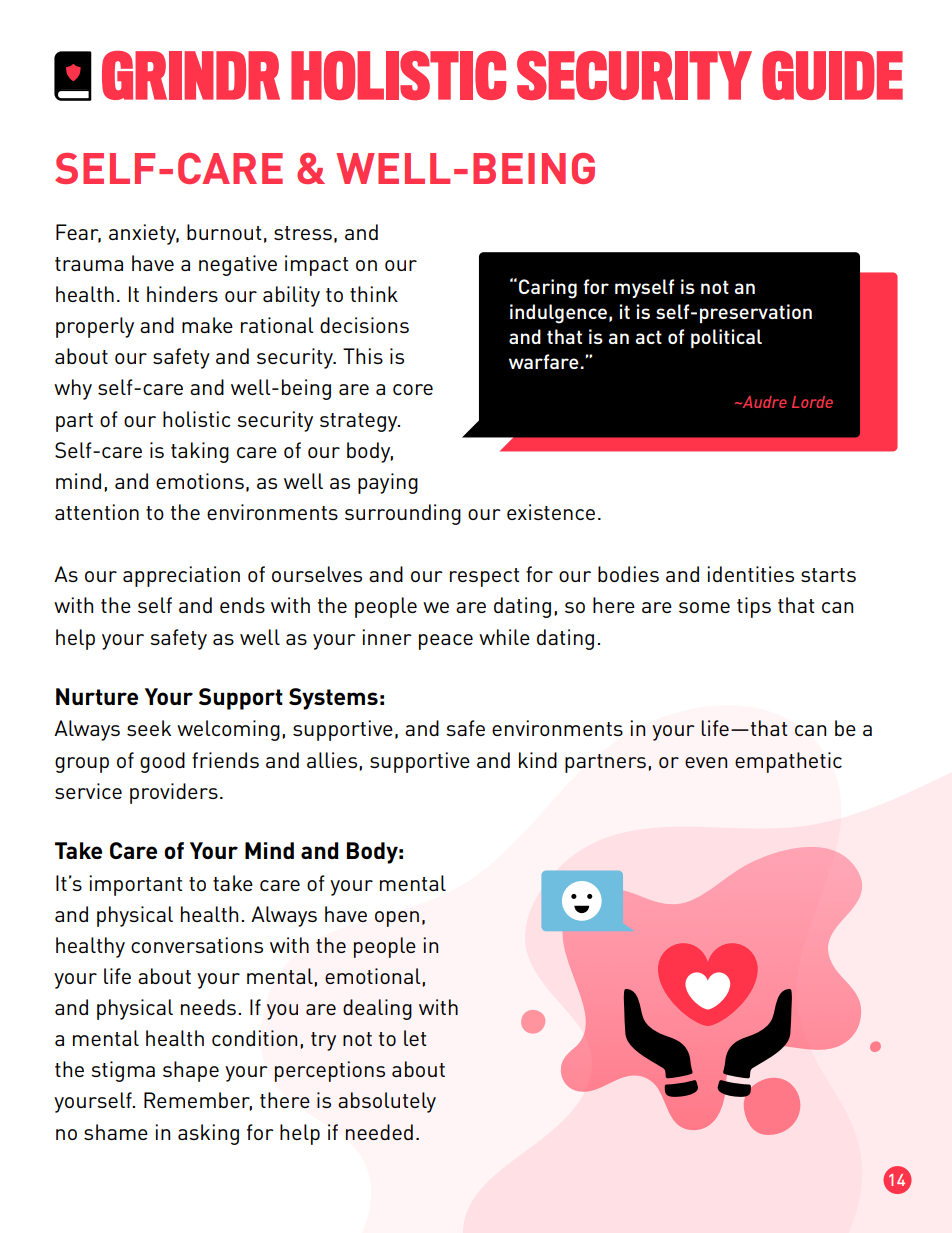 The width and height of the image is (952, 1233). Describe the element at coordinates (191, 1071) in the image. I see `shape` at that location.
